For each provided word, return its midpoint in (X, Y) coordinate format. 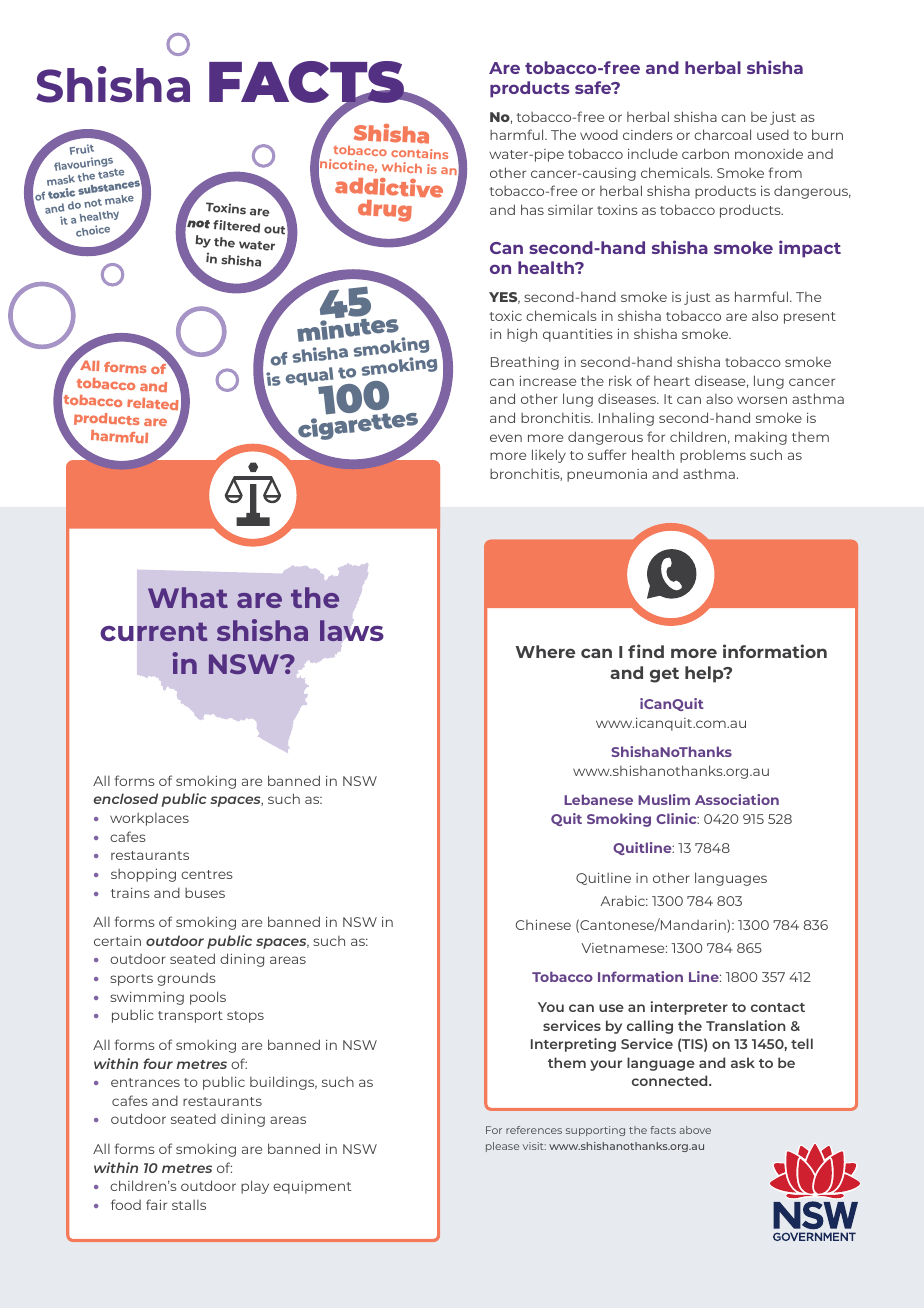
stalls (189, 1205)
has (532, 209)
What (188, 597)
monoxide (769, 153)
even (506, 438)
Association (737, 799)
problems (713, 456)
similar (570, 209)
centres (207, 874)
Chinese (543, 924)
